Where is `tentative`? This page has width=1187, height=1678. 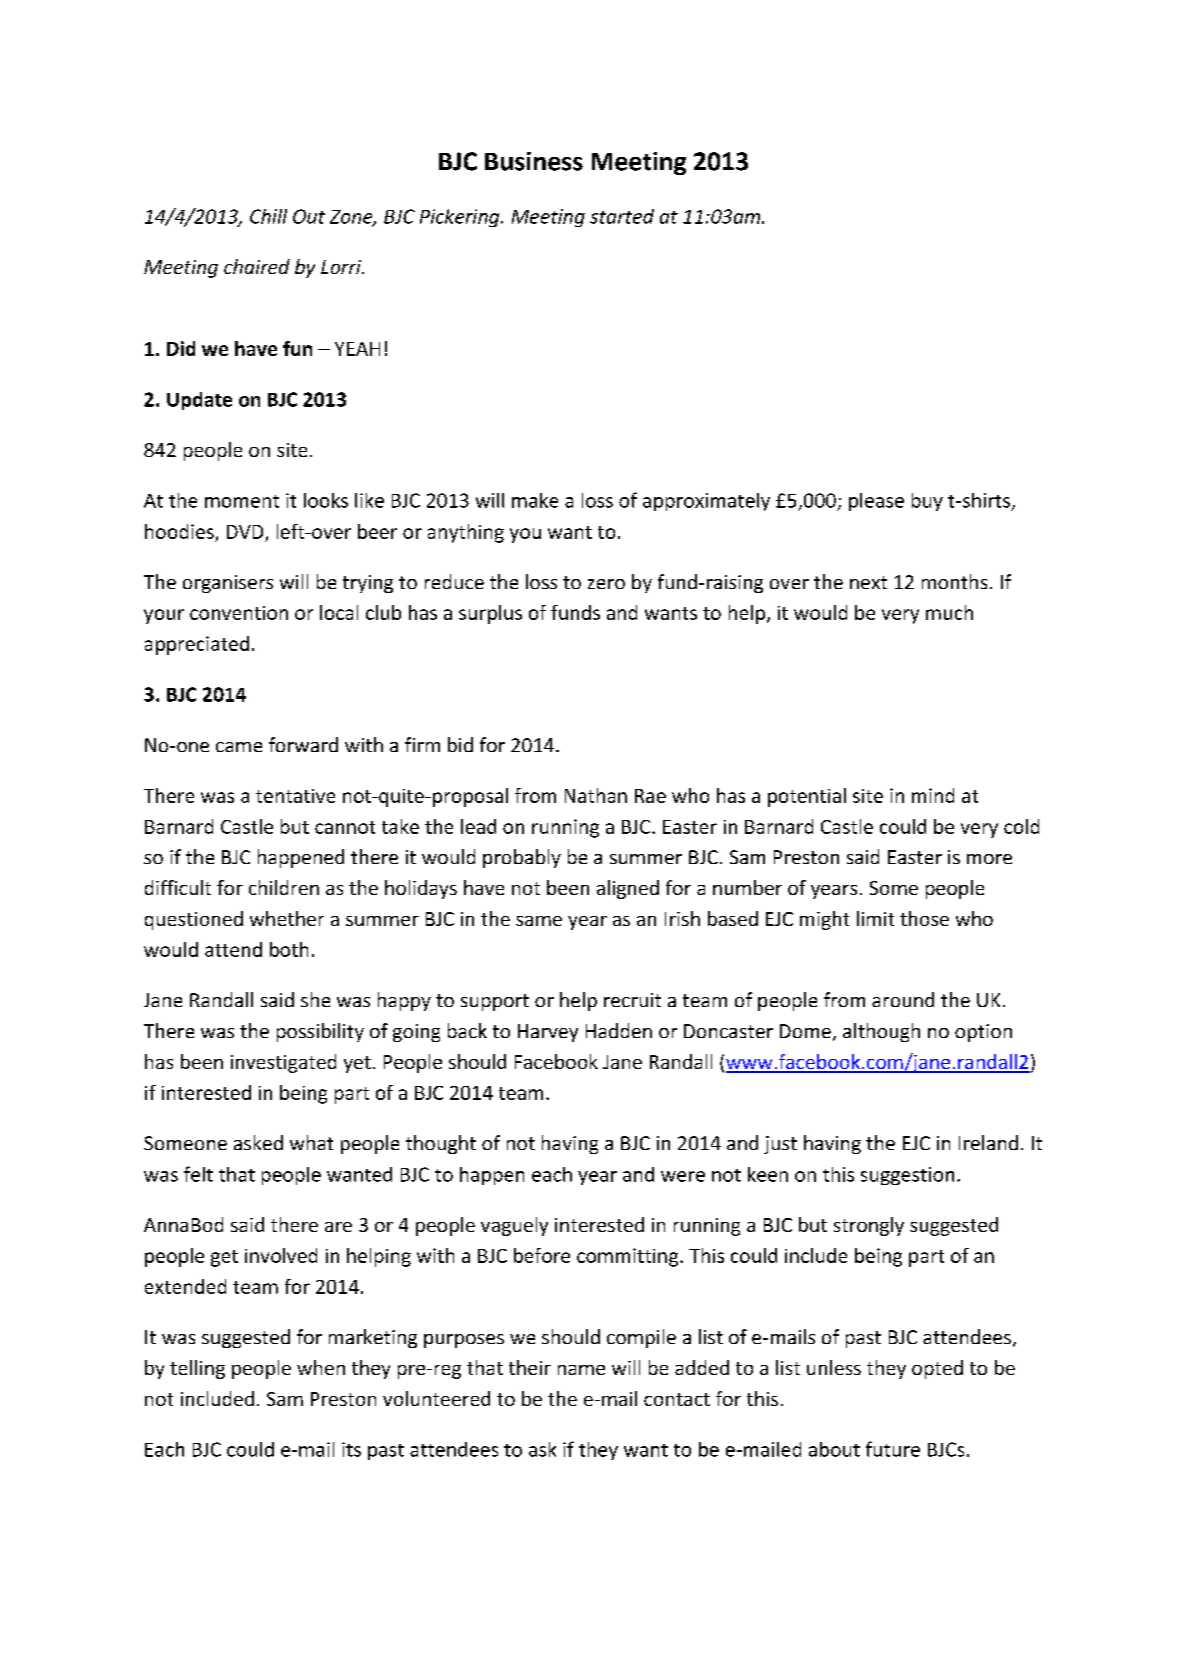
tentative is located at coordinates (295, 796).
